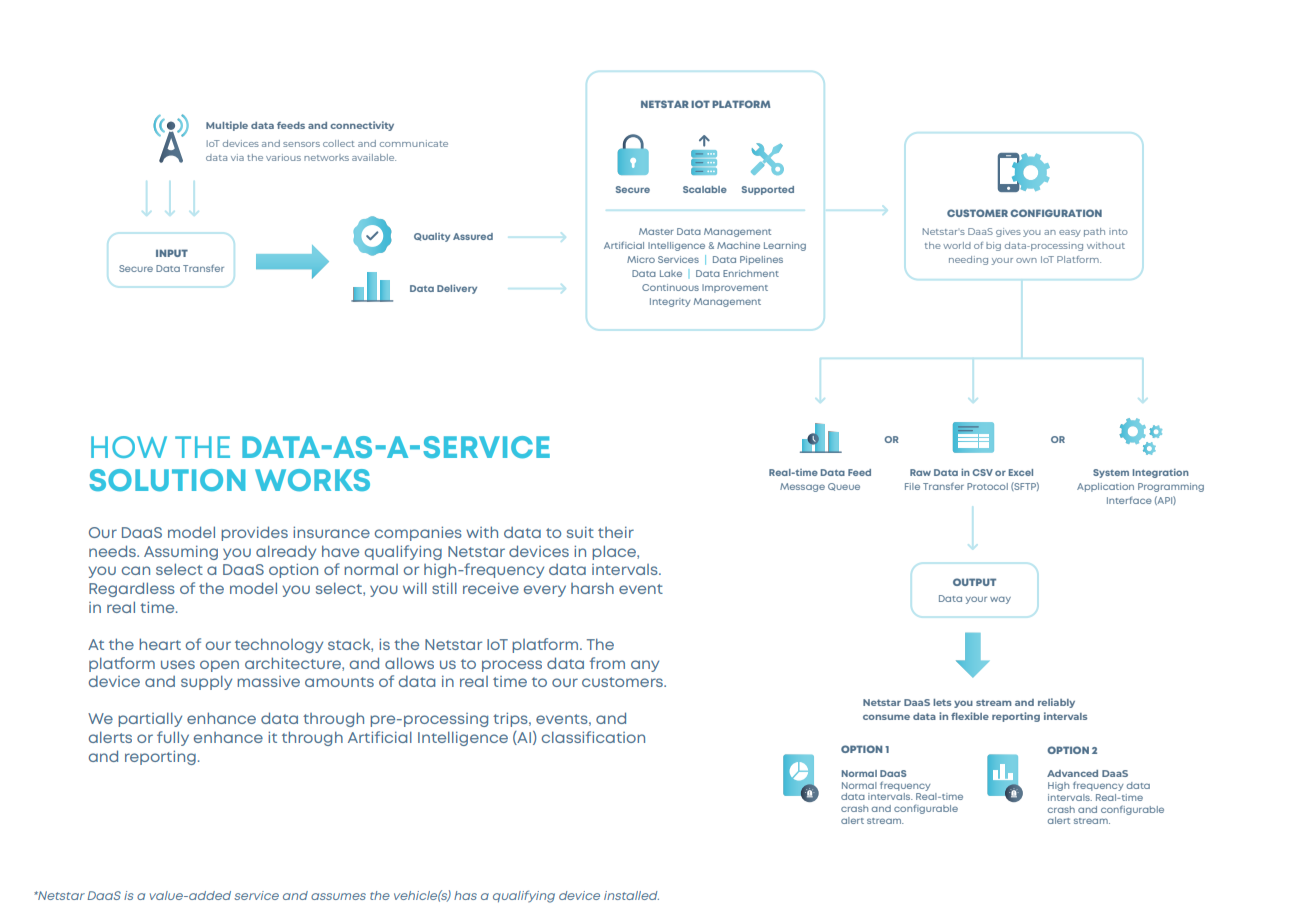 The image size is (1308, 924). What do you see at coordinates (129, 447) in the document?
I see `HOW` at bounding box center [129, 447].
